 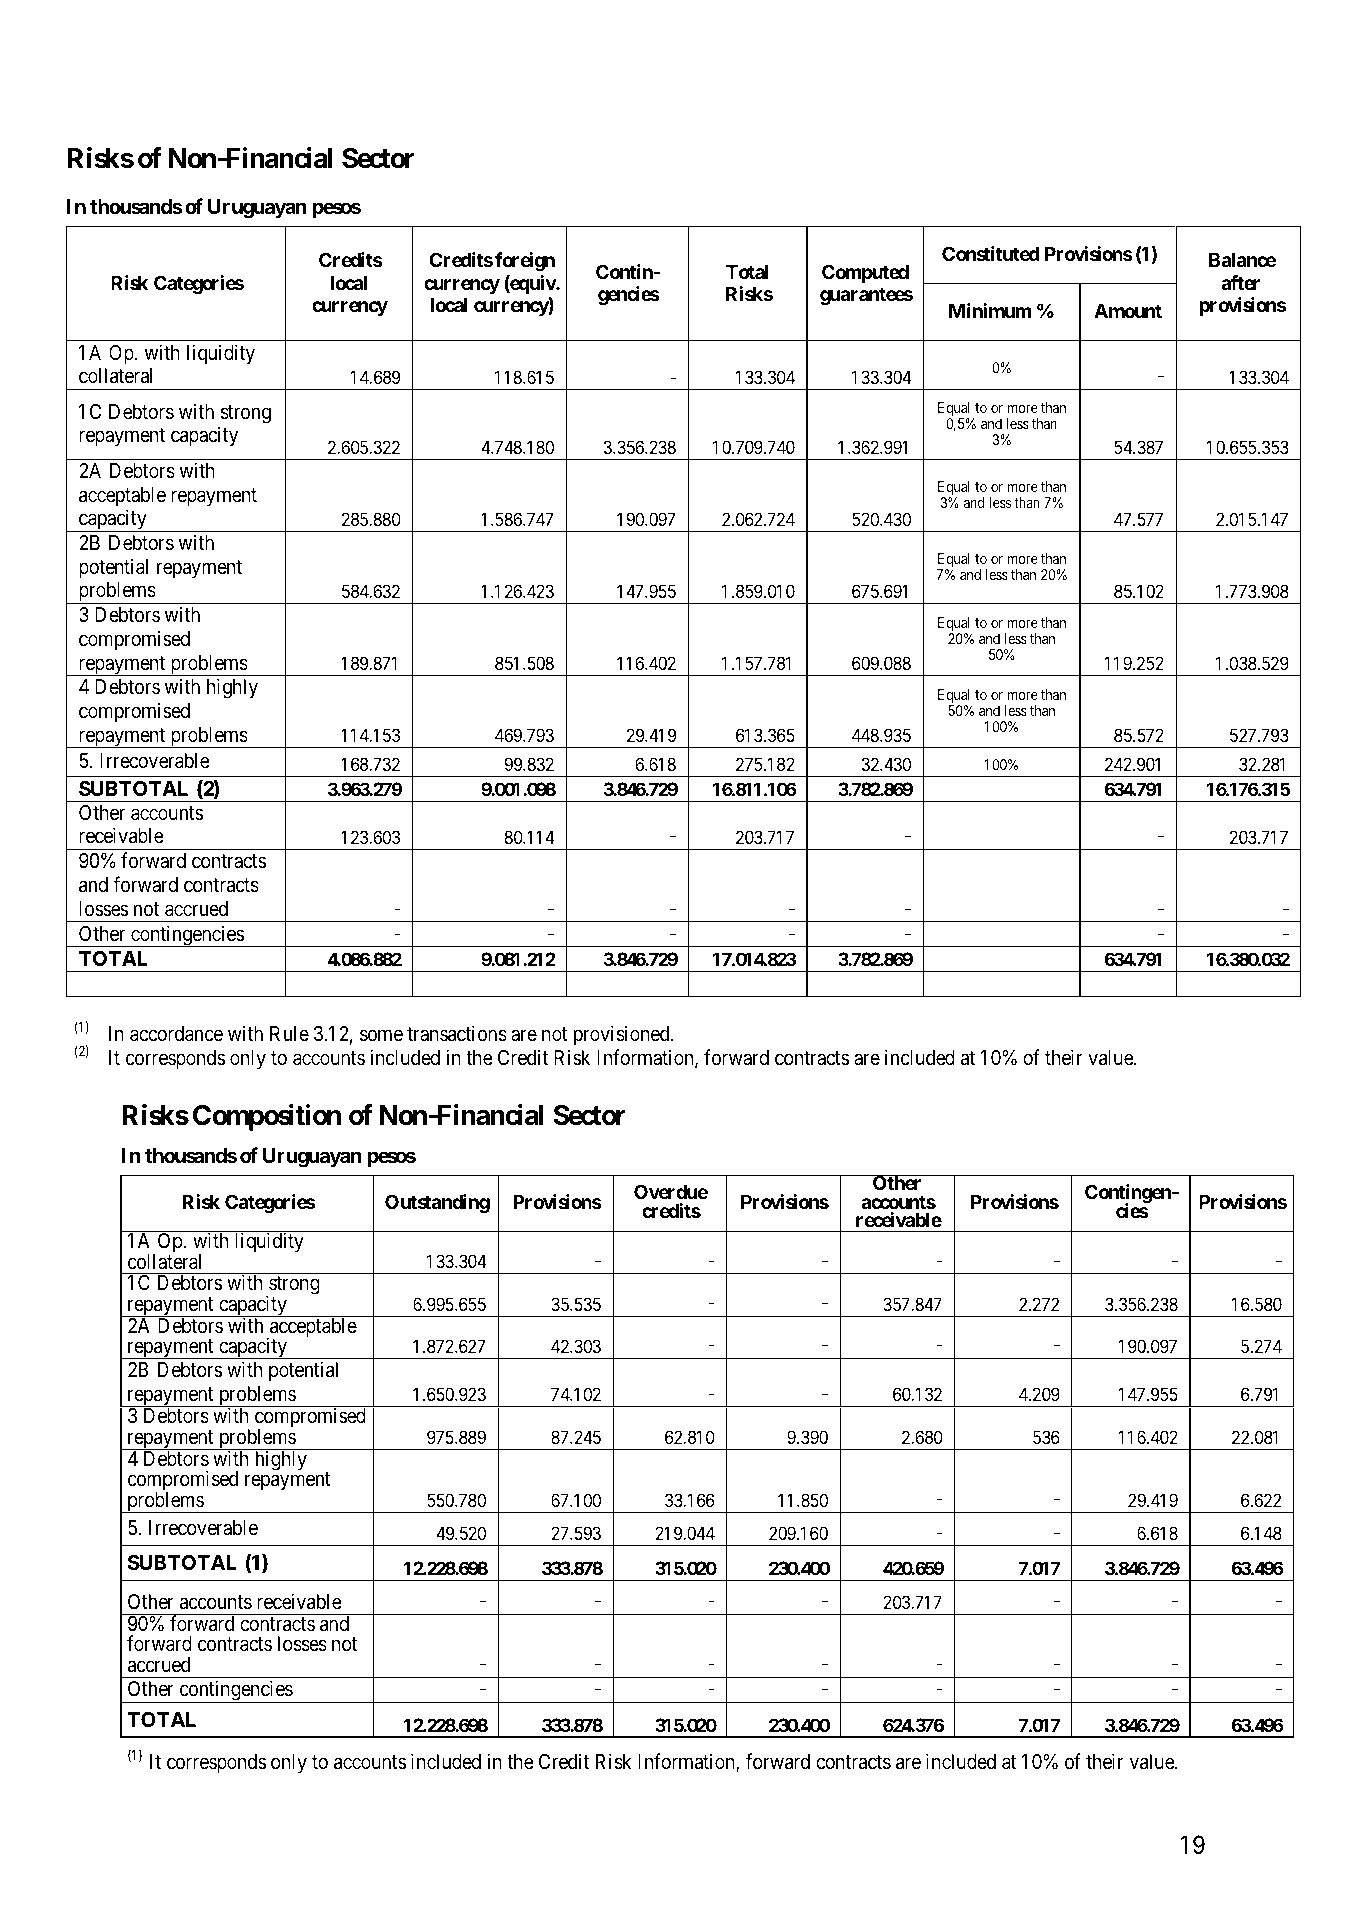 I want to click on Constituted, so click(x=991, y=253).
